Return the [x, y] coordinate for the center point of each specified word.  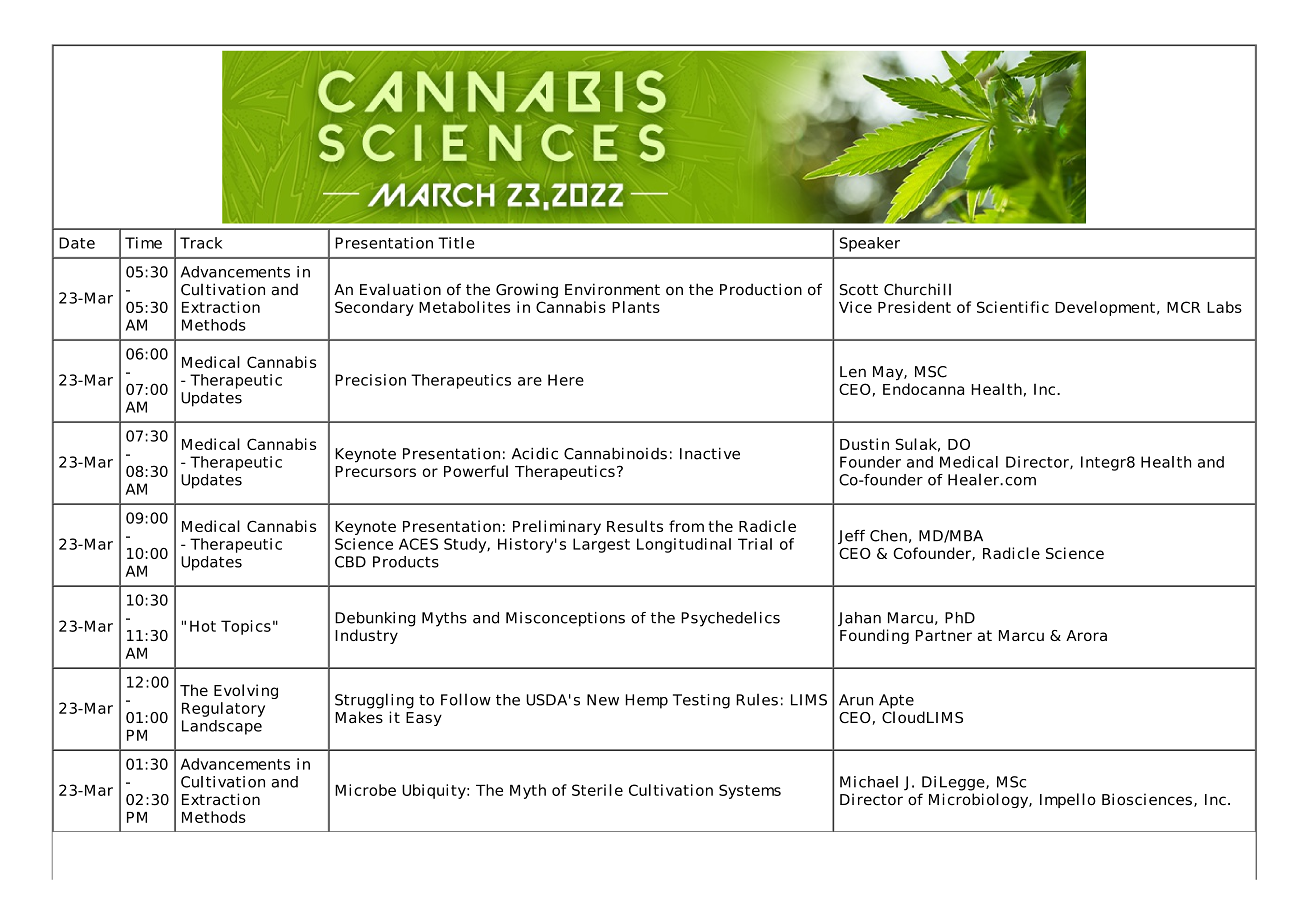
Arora [1086, 635]
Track [201, 243]
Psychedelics [730, 619]
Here [566, 380]
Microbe [365, 790]
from [686, 526]
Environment [612, 289]
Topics [246, 627]
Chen [888, 536]
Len [853, 372]
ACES [418, 544]
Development [1105, 308]
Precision [370, 380]
